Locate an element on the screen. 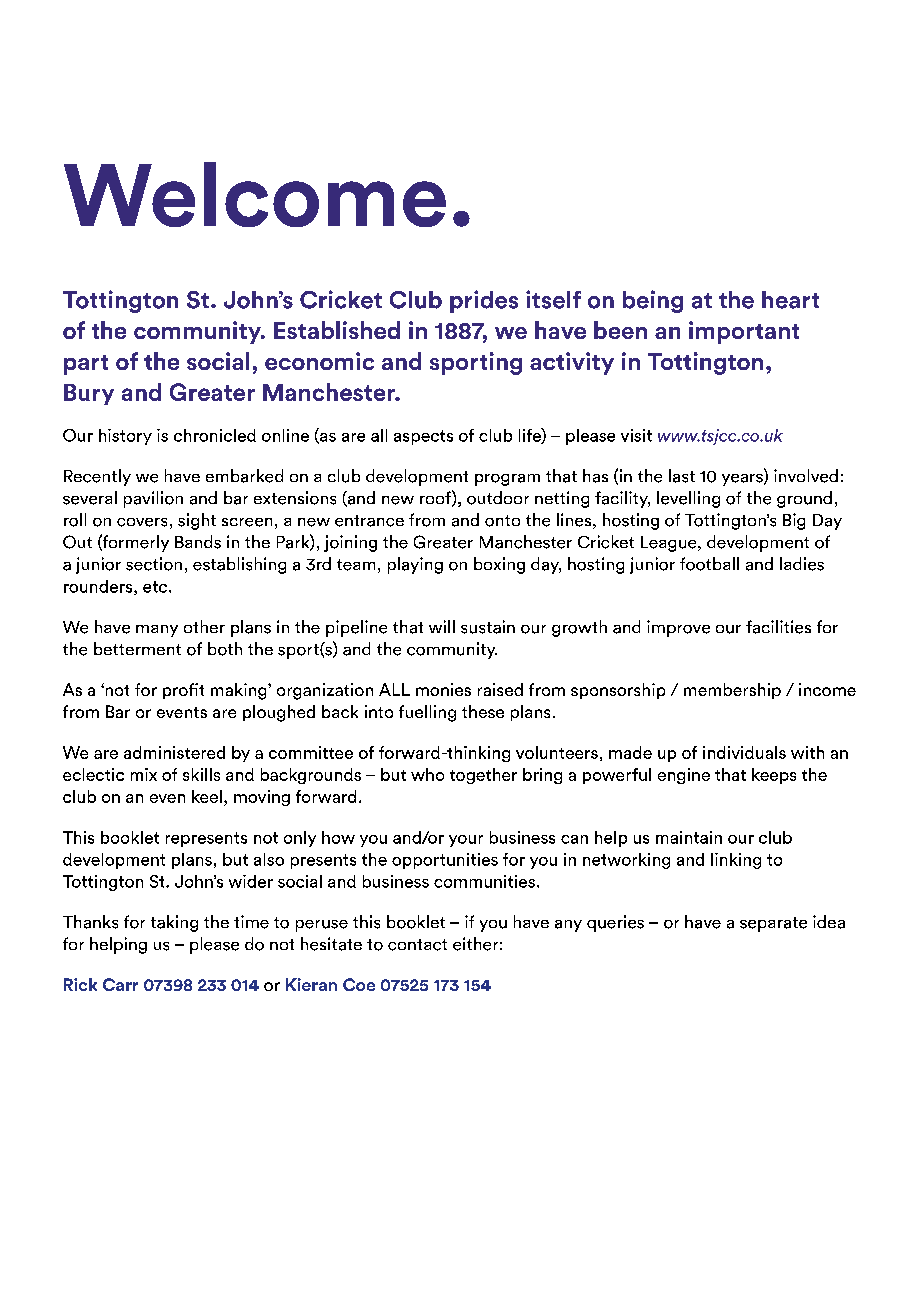 The width and height of the screenshot is (924, 1311). aspects is located at coordinates (423, 437).
